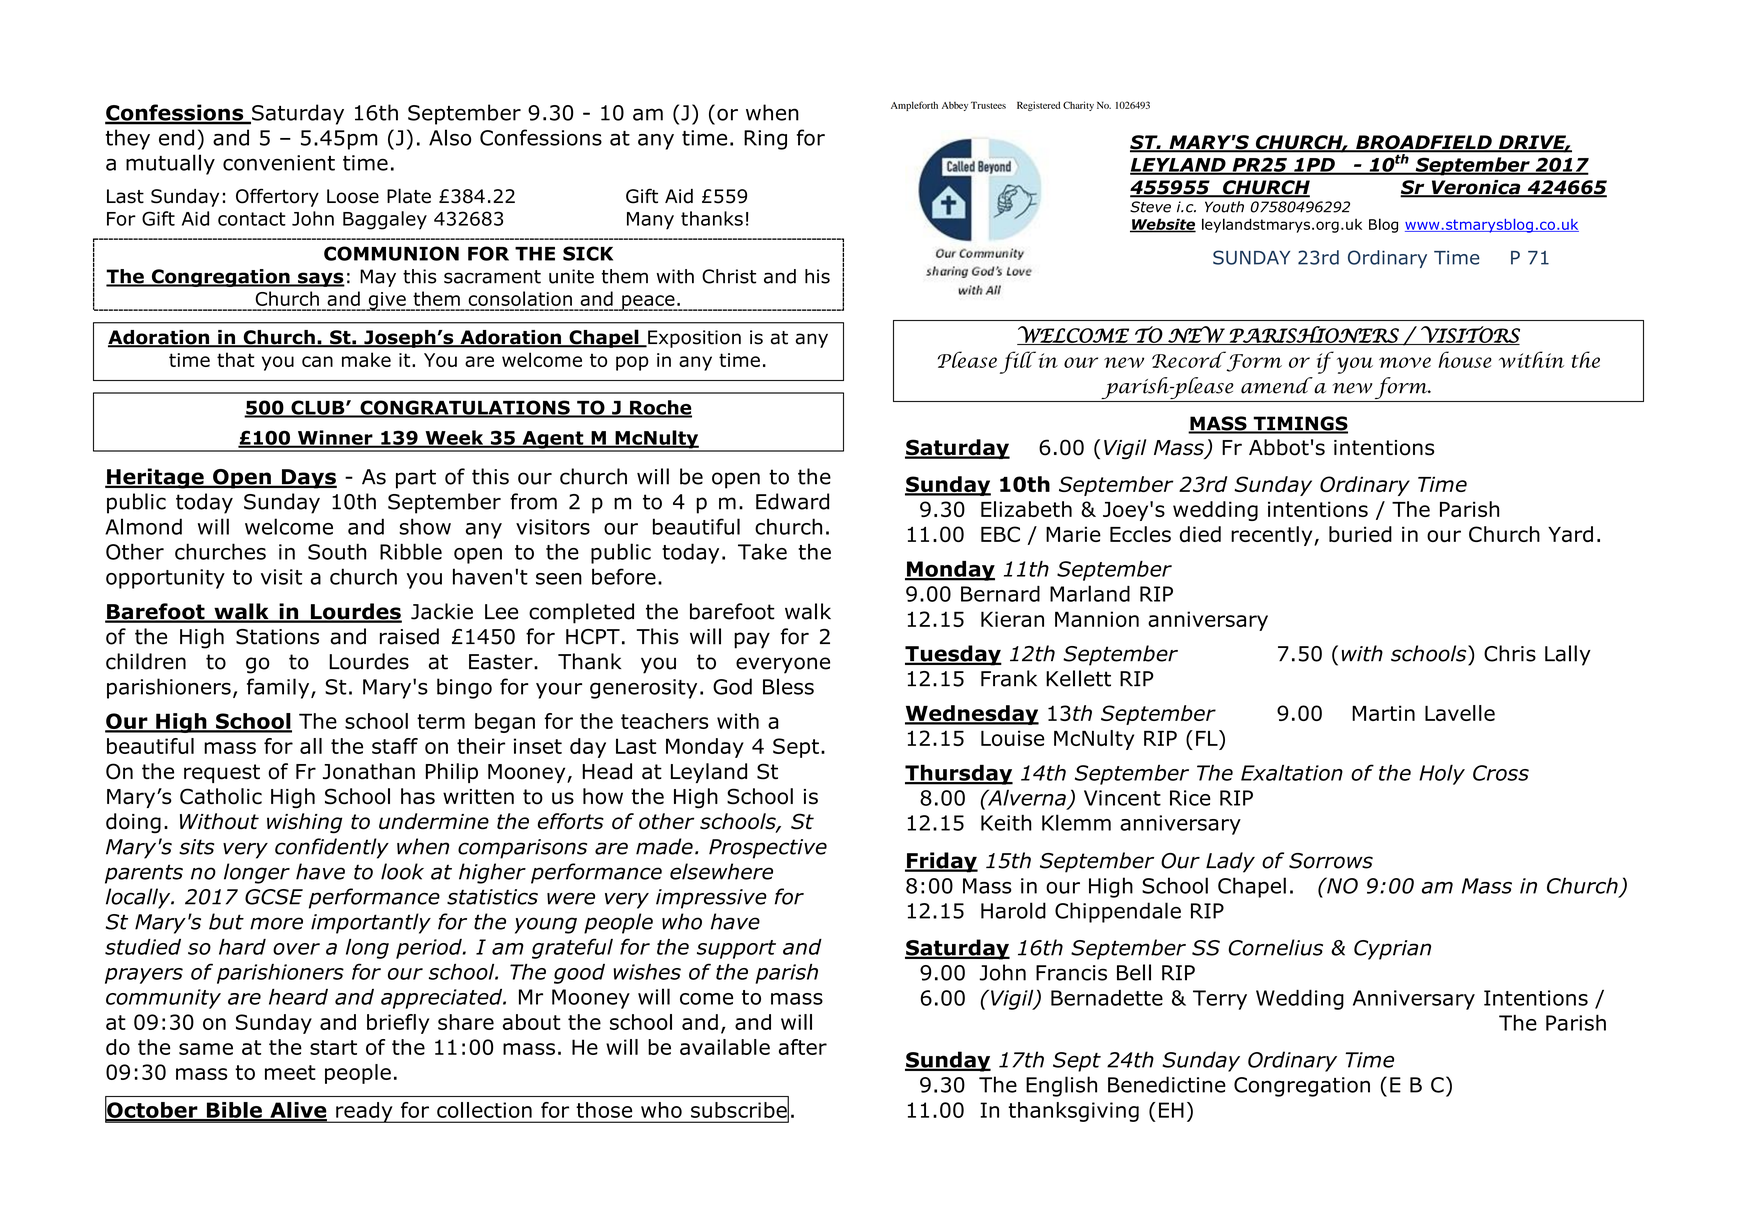  What do you see at coordinates (335, 438) in the page?
I see `Winner` at bounding box center [335, 438].
